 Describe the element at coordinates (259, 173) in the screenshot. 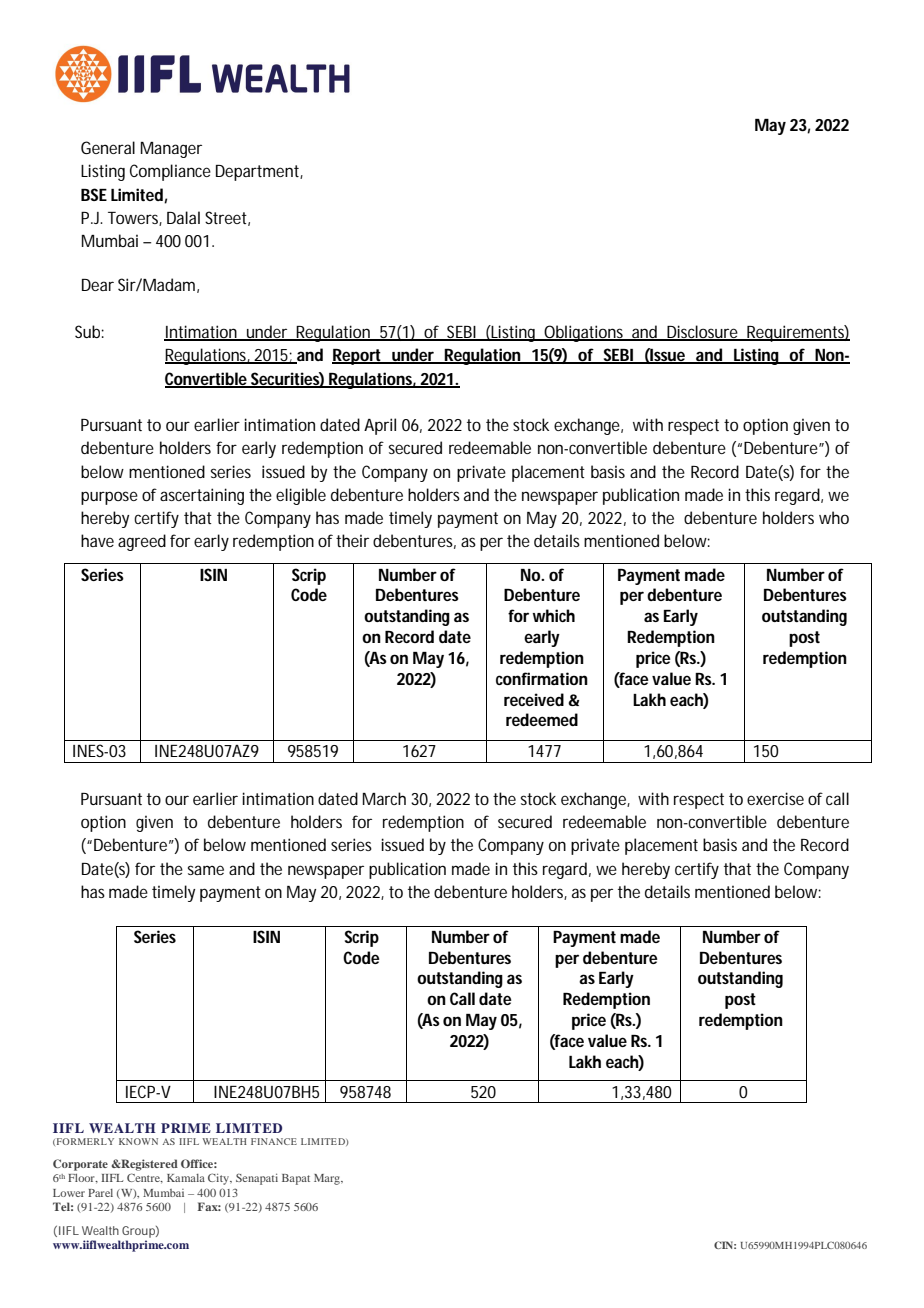

I see `Department` at that location.
